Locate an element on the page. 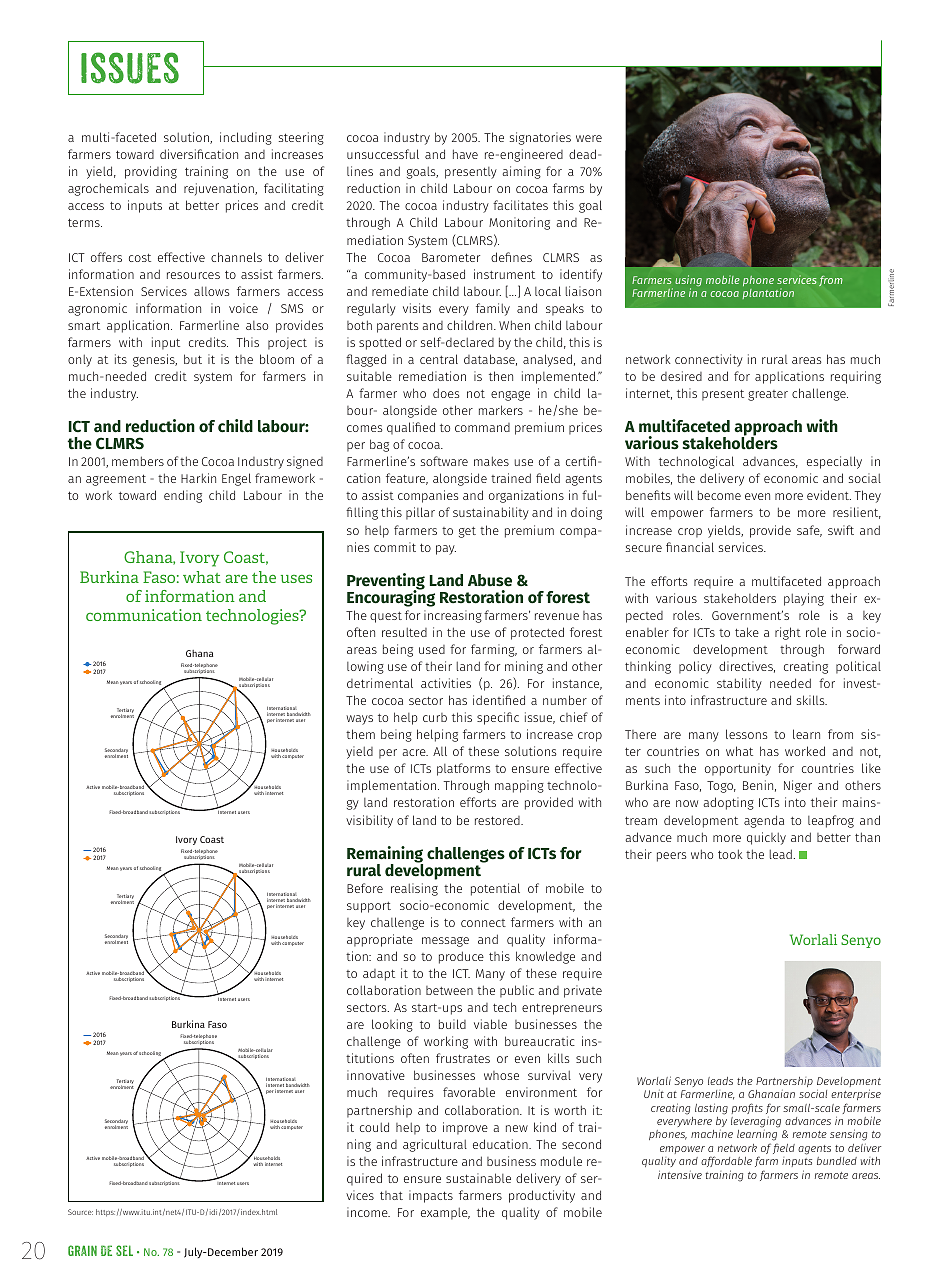  have is located at coordinates (465, 154).
